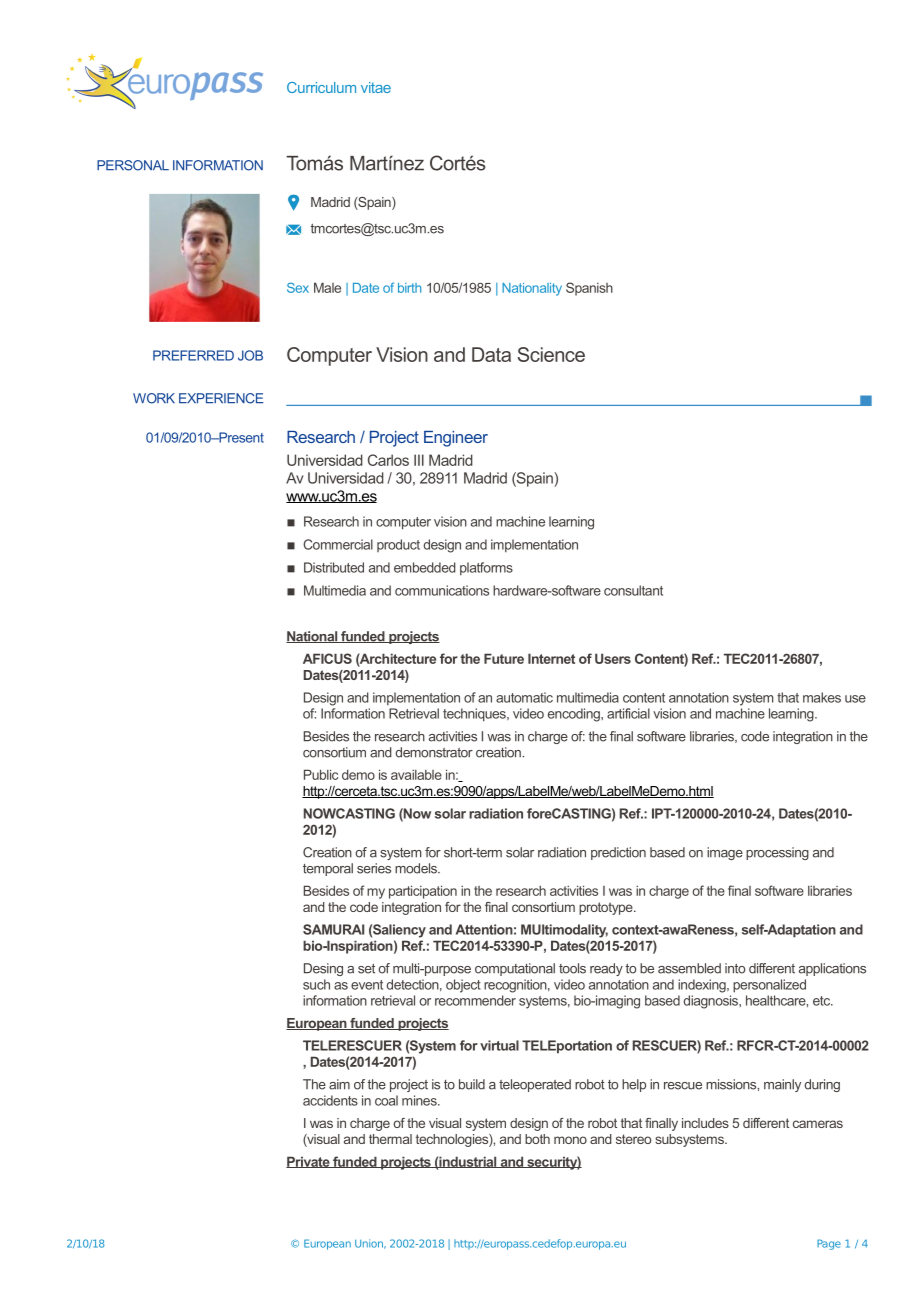 This screenshot has height=1308, width=924. I want to click on Distributed, so click(334, 567).
